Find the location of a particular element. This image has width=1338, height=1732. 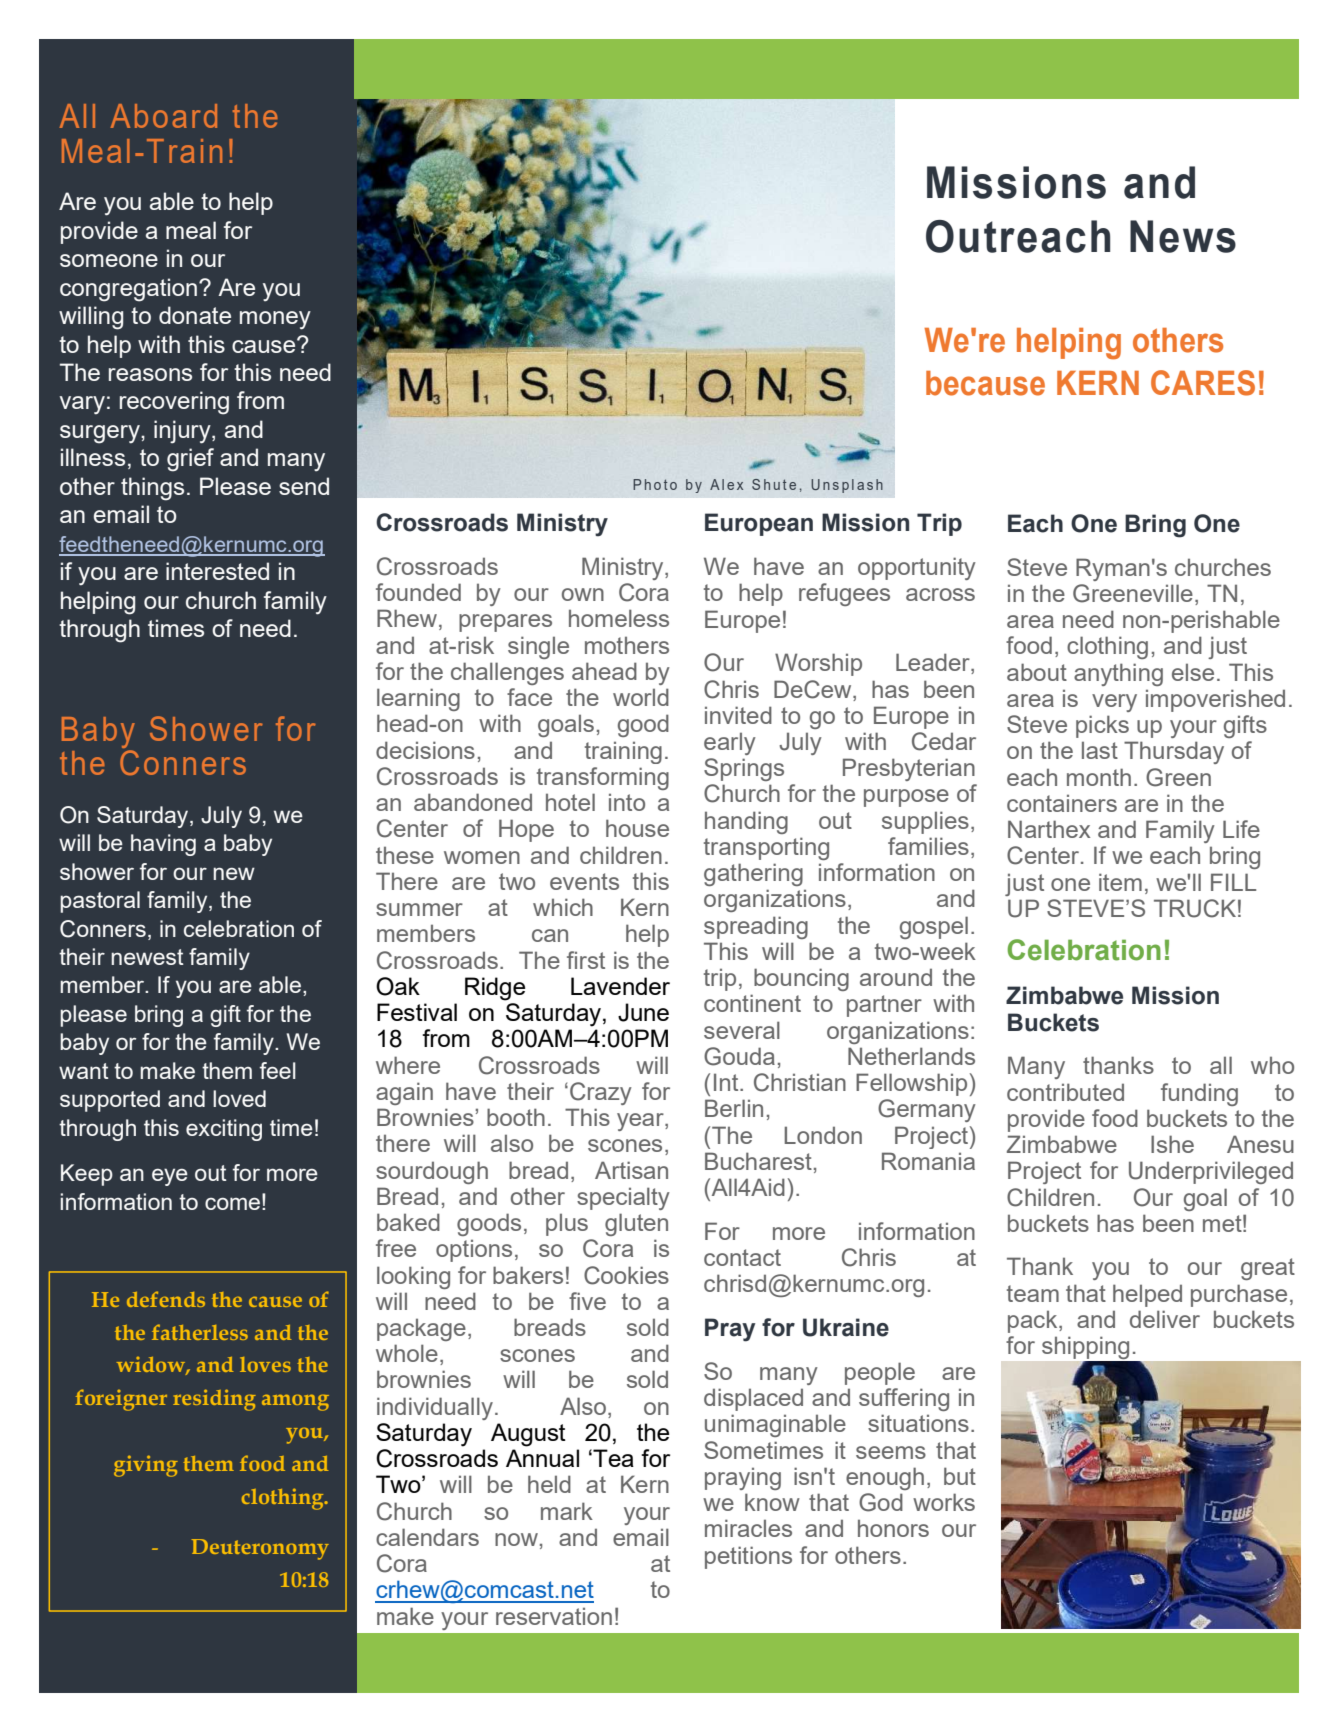

year is located at coordinates (641, 1122).
